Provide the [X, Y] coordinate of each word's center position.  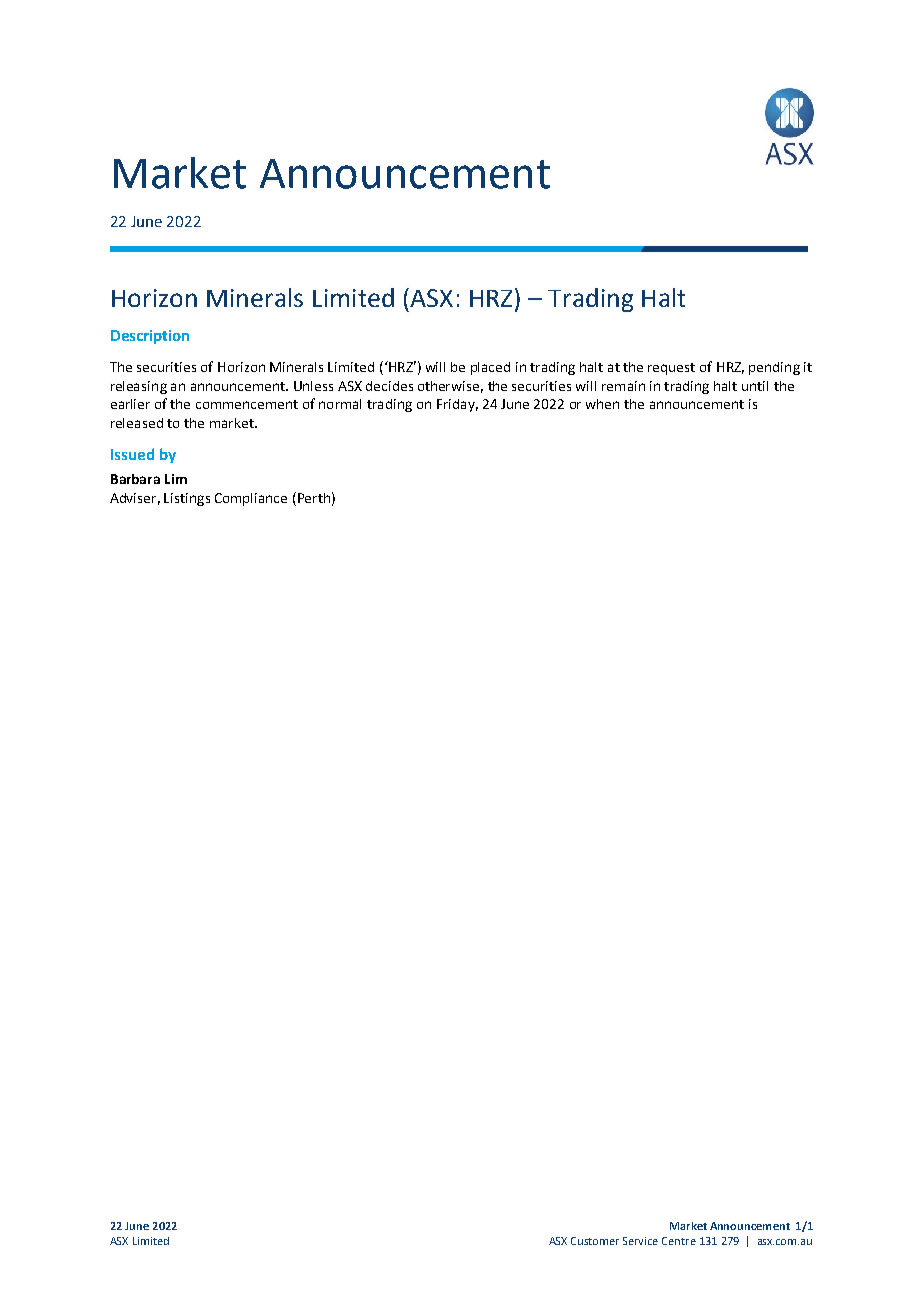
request [671, 369]
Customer [595, 1241]
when [602, 404]
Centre [679, 1241]
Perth [312, 497]
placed [490, 368]
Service [640, 1241]
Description [150, 337]
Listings [187, 499]
